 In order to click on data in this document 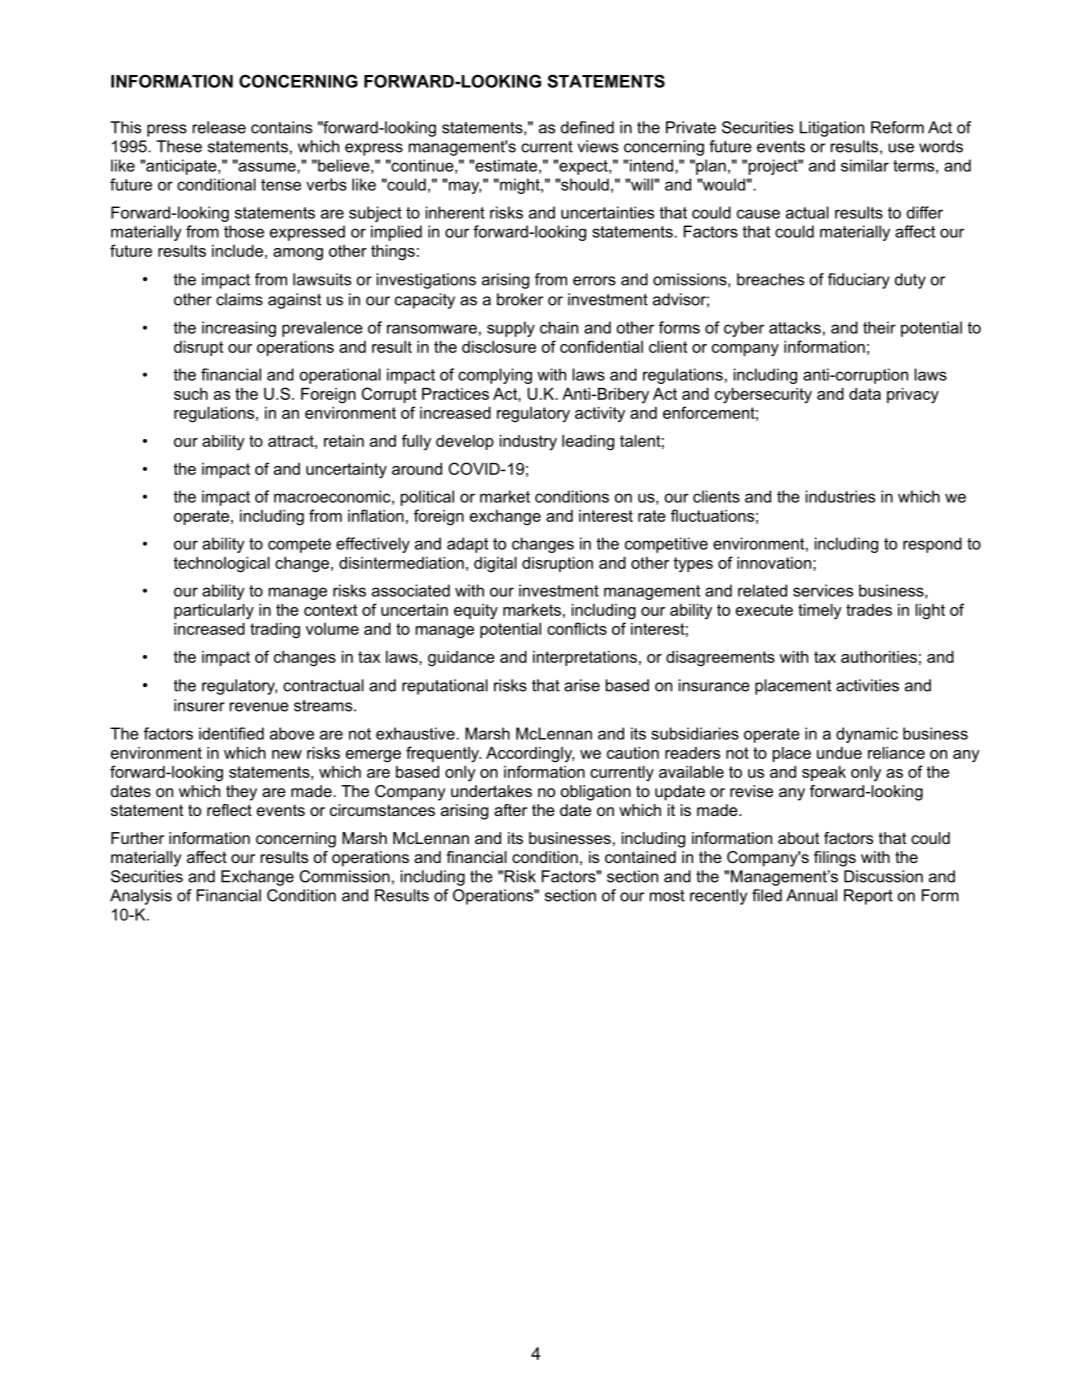, I will do `click(865, 394)`.
